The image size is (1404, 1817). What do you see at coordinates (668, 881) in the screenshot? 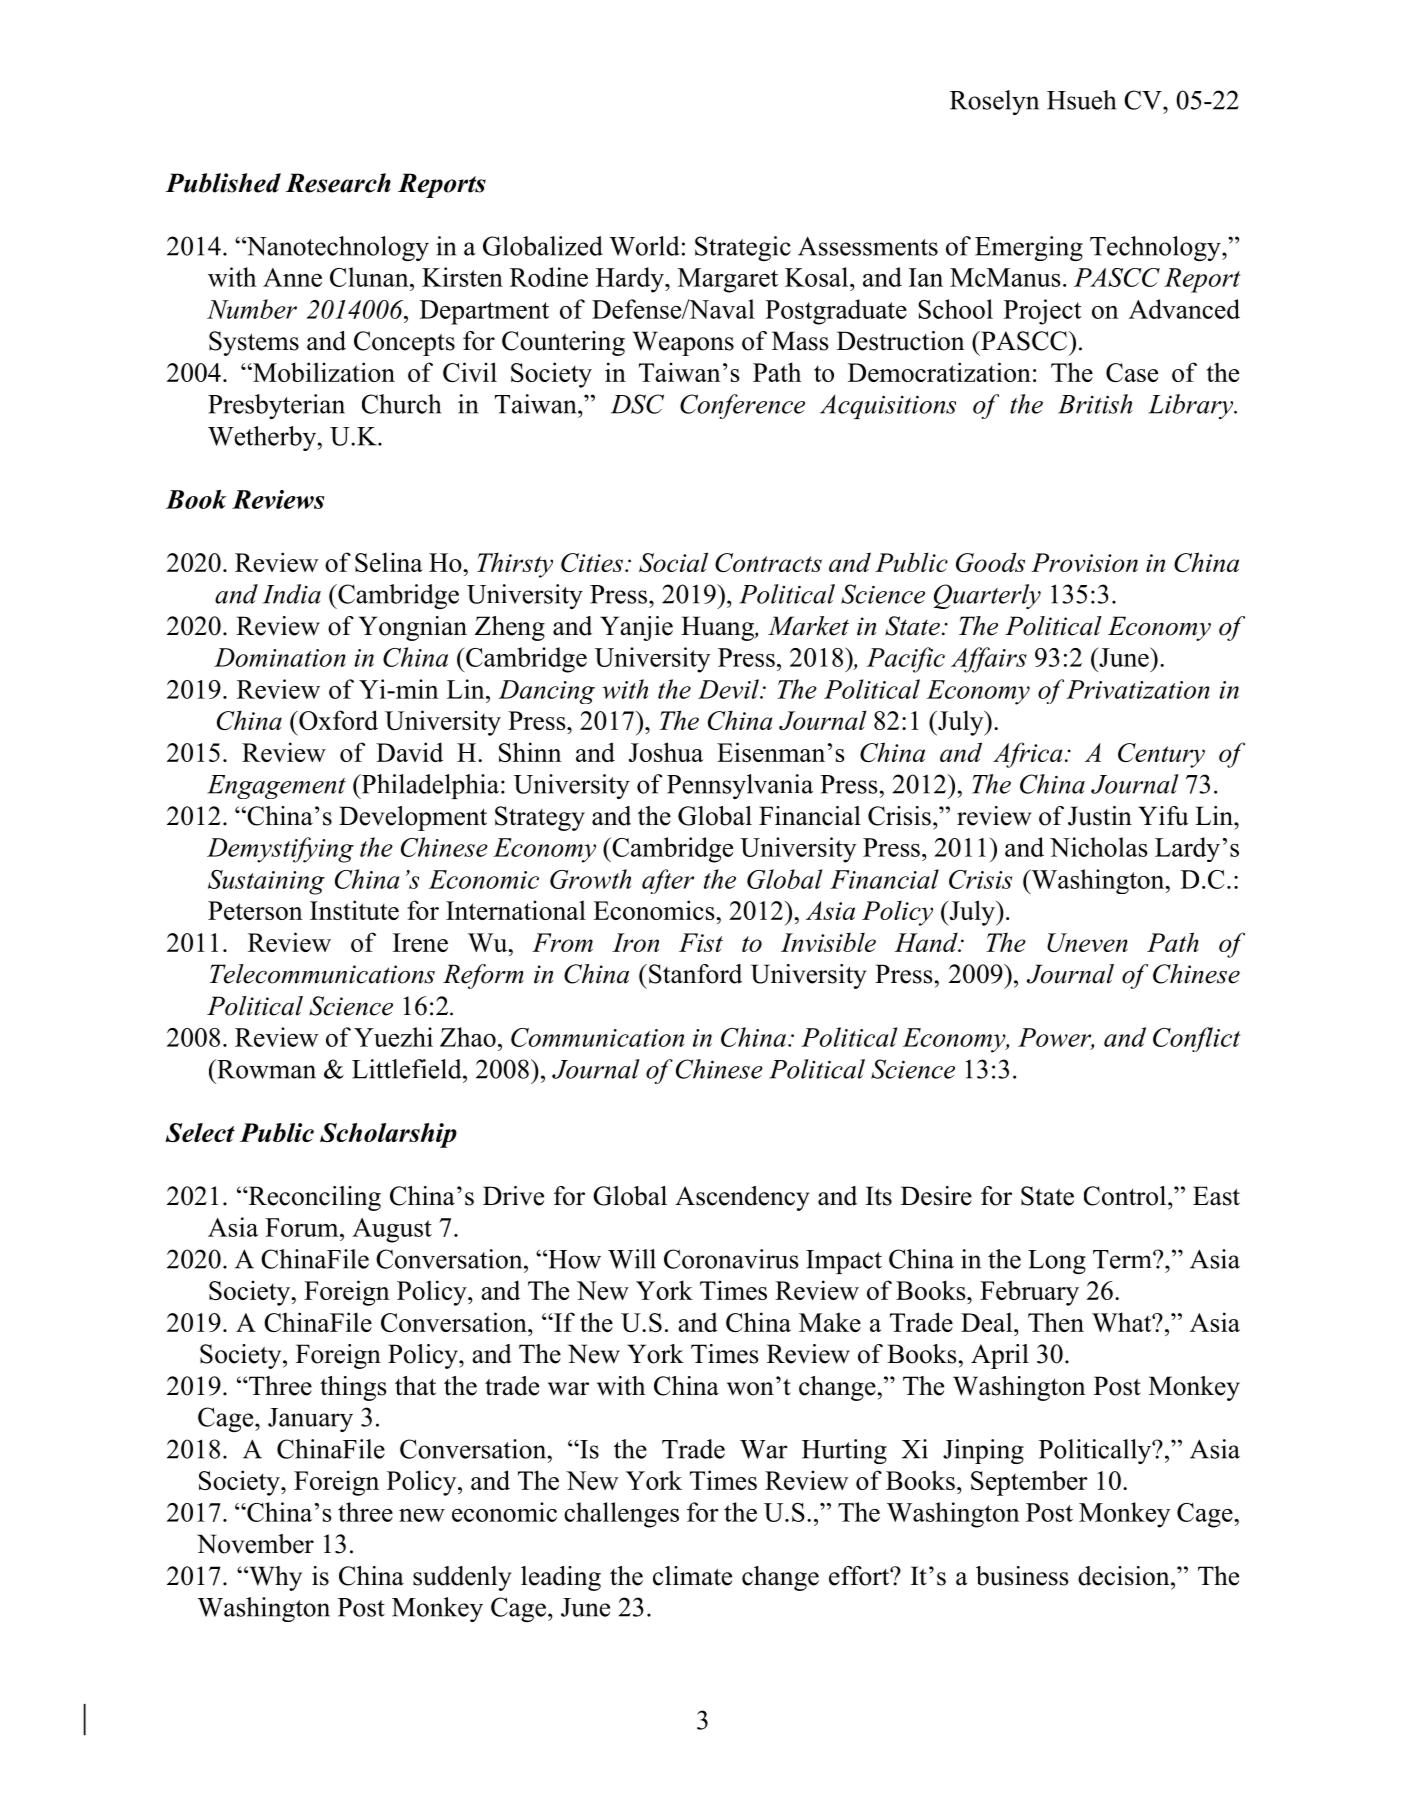
I see `after` at bounding box center [668, 881].
